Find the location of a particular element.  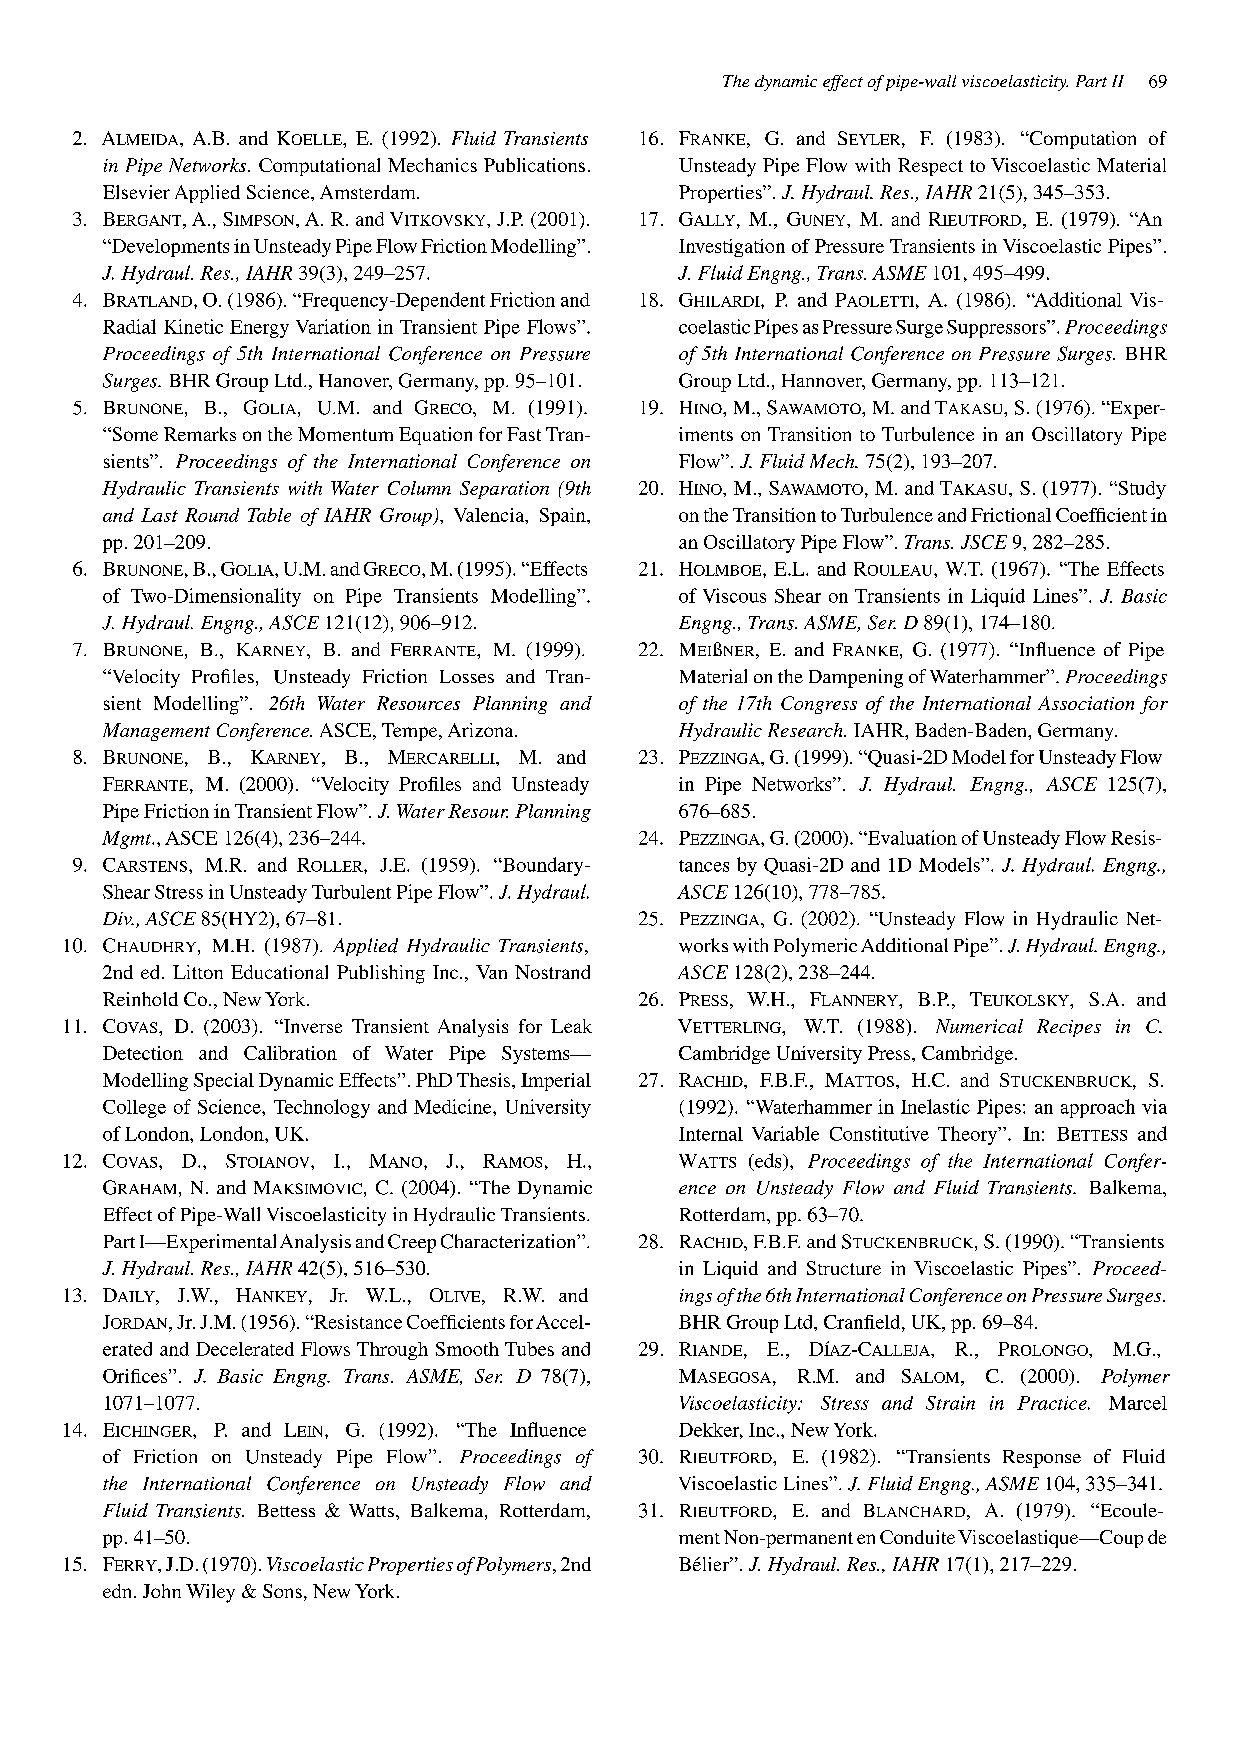

Theory is located at coordinates (969, 1135).
